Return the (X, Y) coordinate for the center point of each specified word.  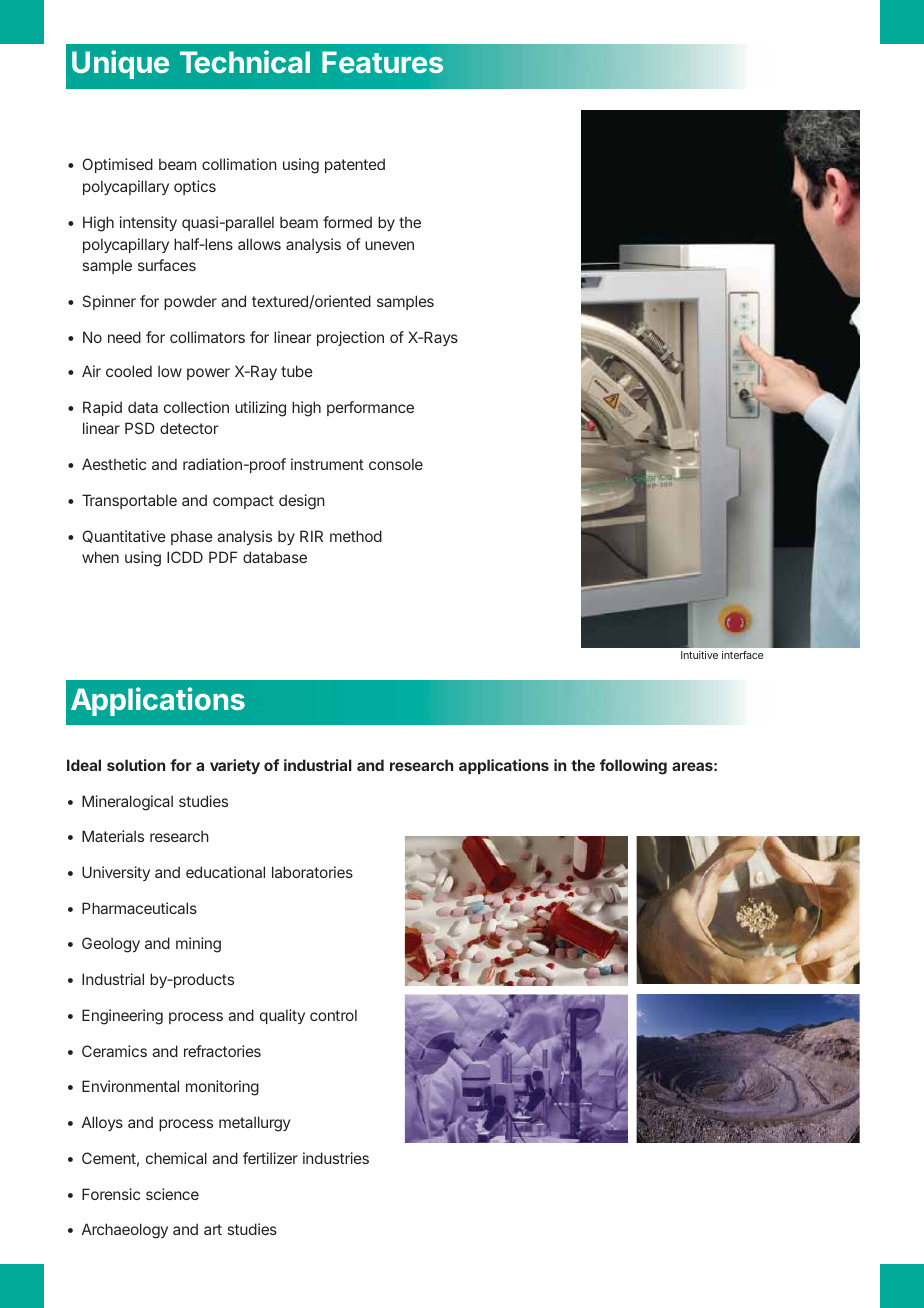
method (356, 536)
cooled (129, 371)
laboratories (312, 872)
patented (355, 165)
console (396, 464)
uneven (389, 245)
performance (370, 408)
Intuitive (699, 655)
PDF (223, 557)
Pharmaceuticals (139, 908)
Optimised (117, 165)
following (633, 767)
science (172, 1194)
